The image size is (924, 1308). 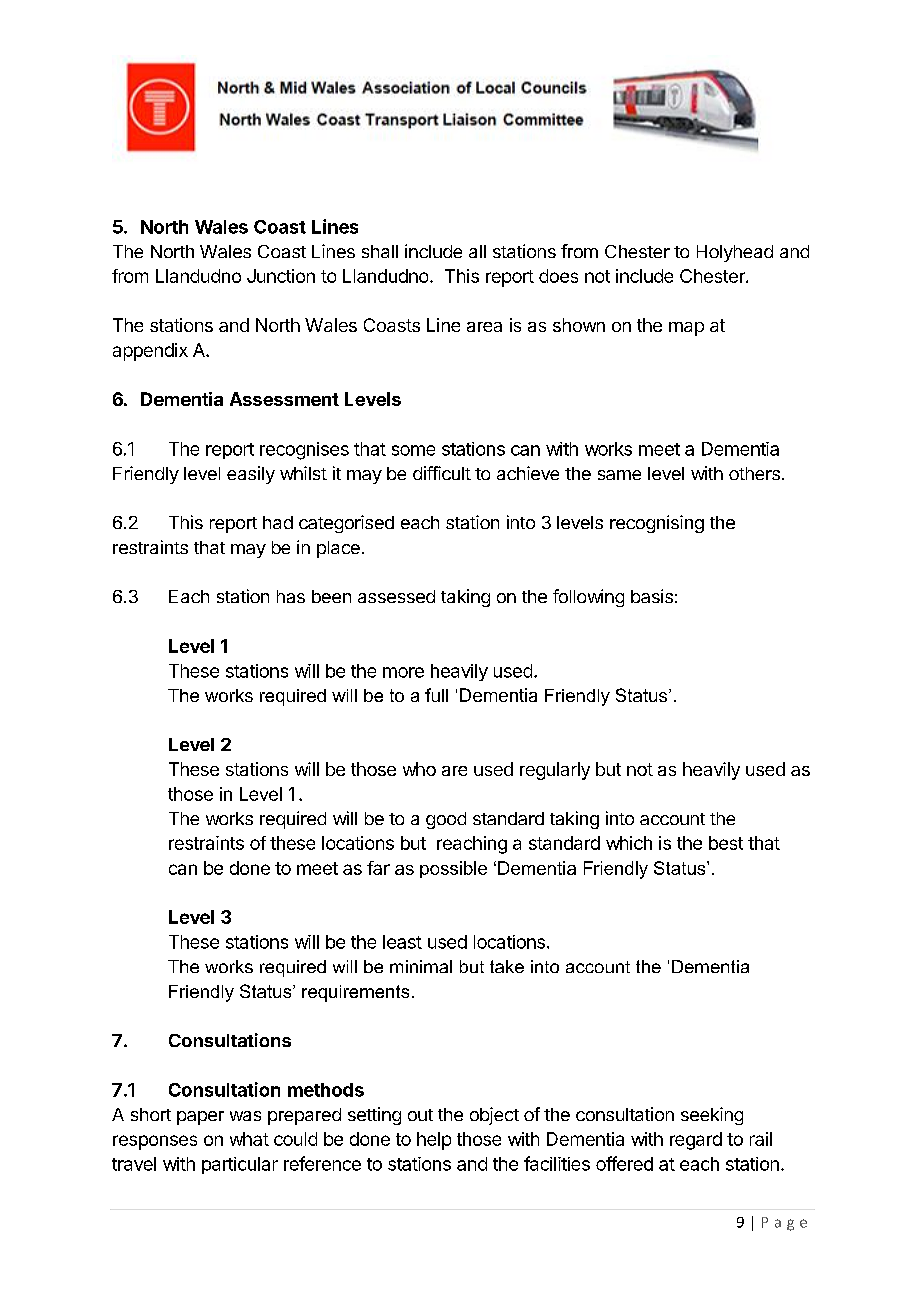 I want to click on same, so click(x=619, y=475).
